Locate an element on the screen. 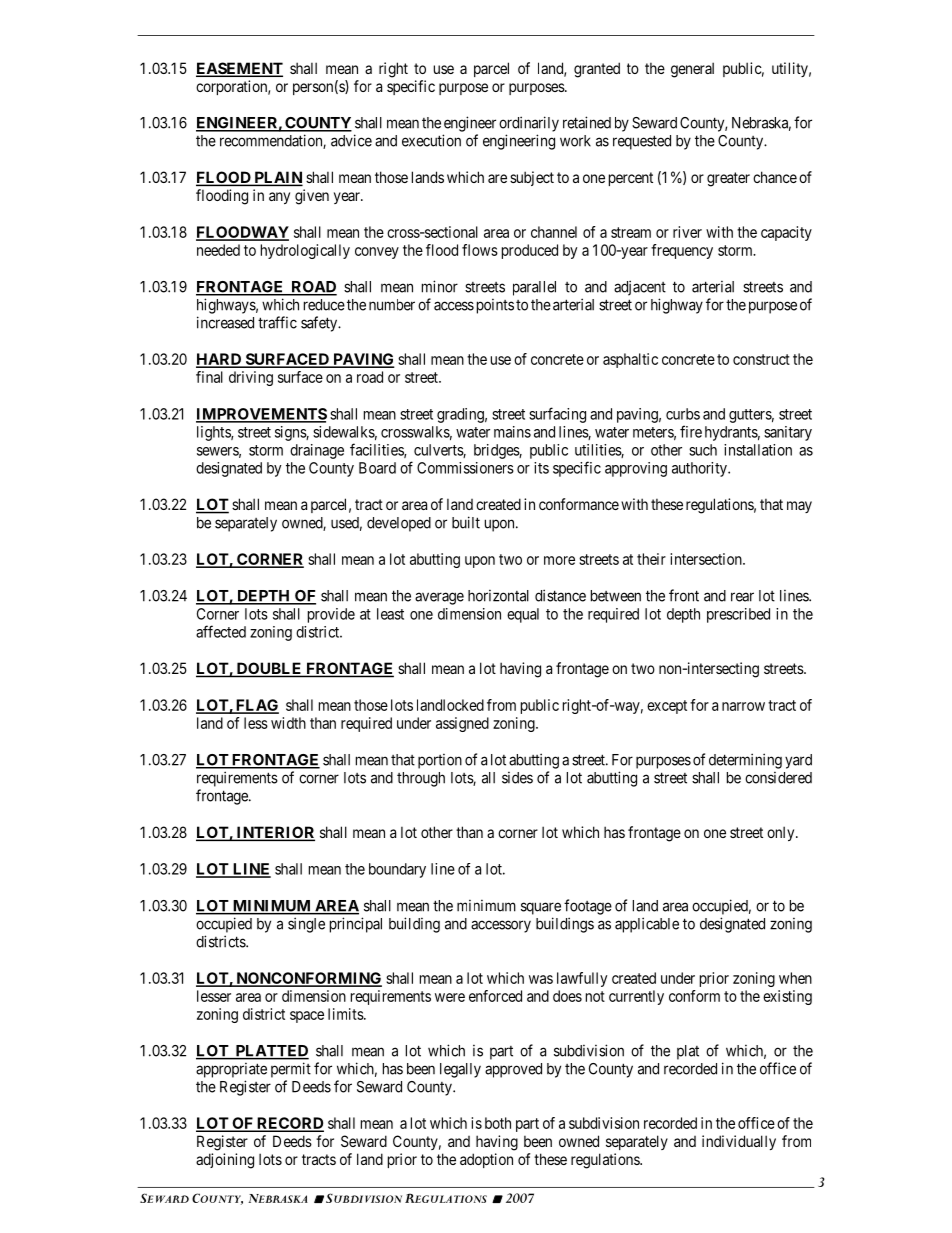 This screenshot has width=952, height=1233. general is located at coordinates (692, 70).
